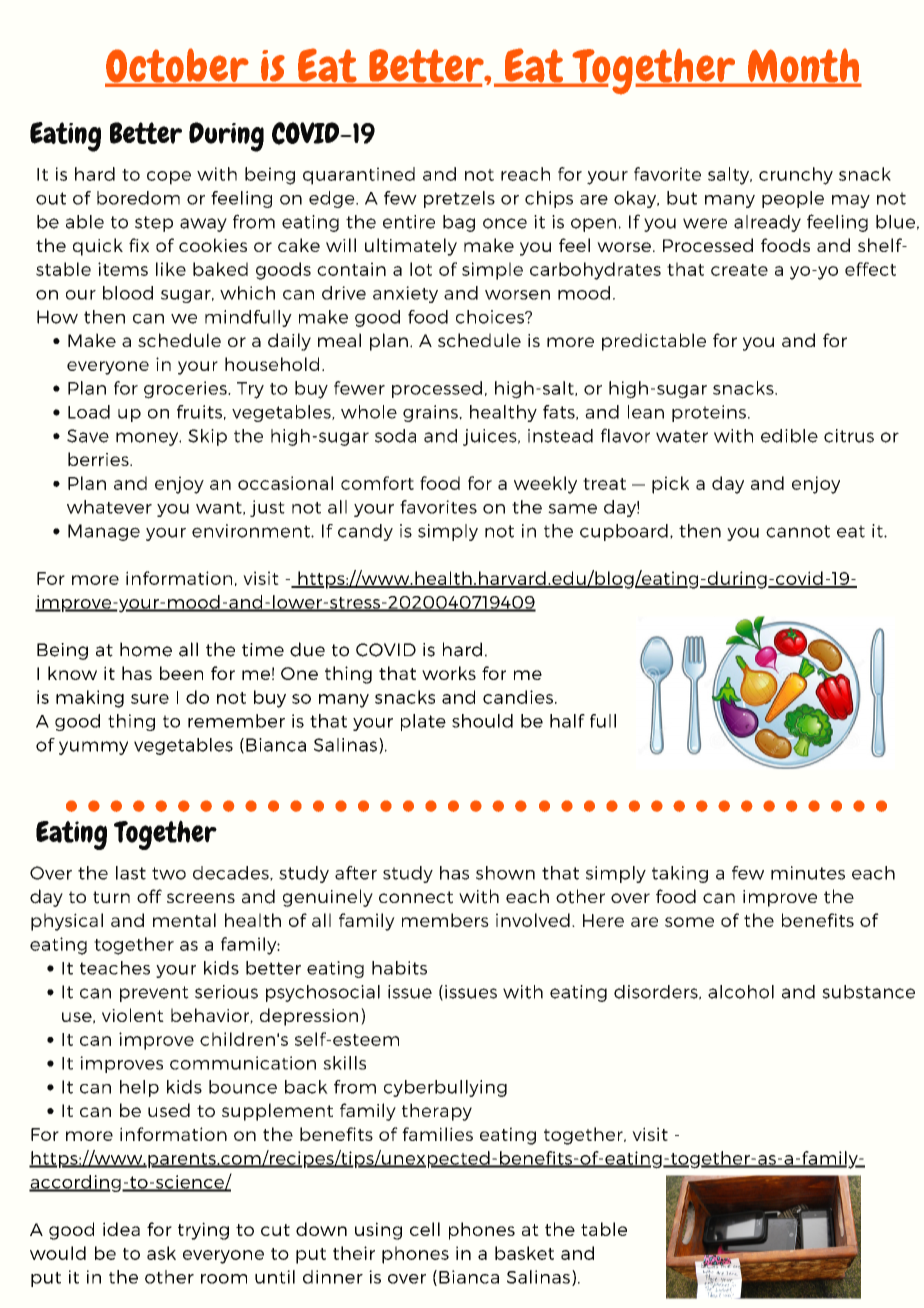 Image resolution: width=924 pixels, height=1308 pixels. What do you see at coordinates (104, 532) in the document?
I see `Manage` at bounding box center [104, 532].
